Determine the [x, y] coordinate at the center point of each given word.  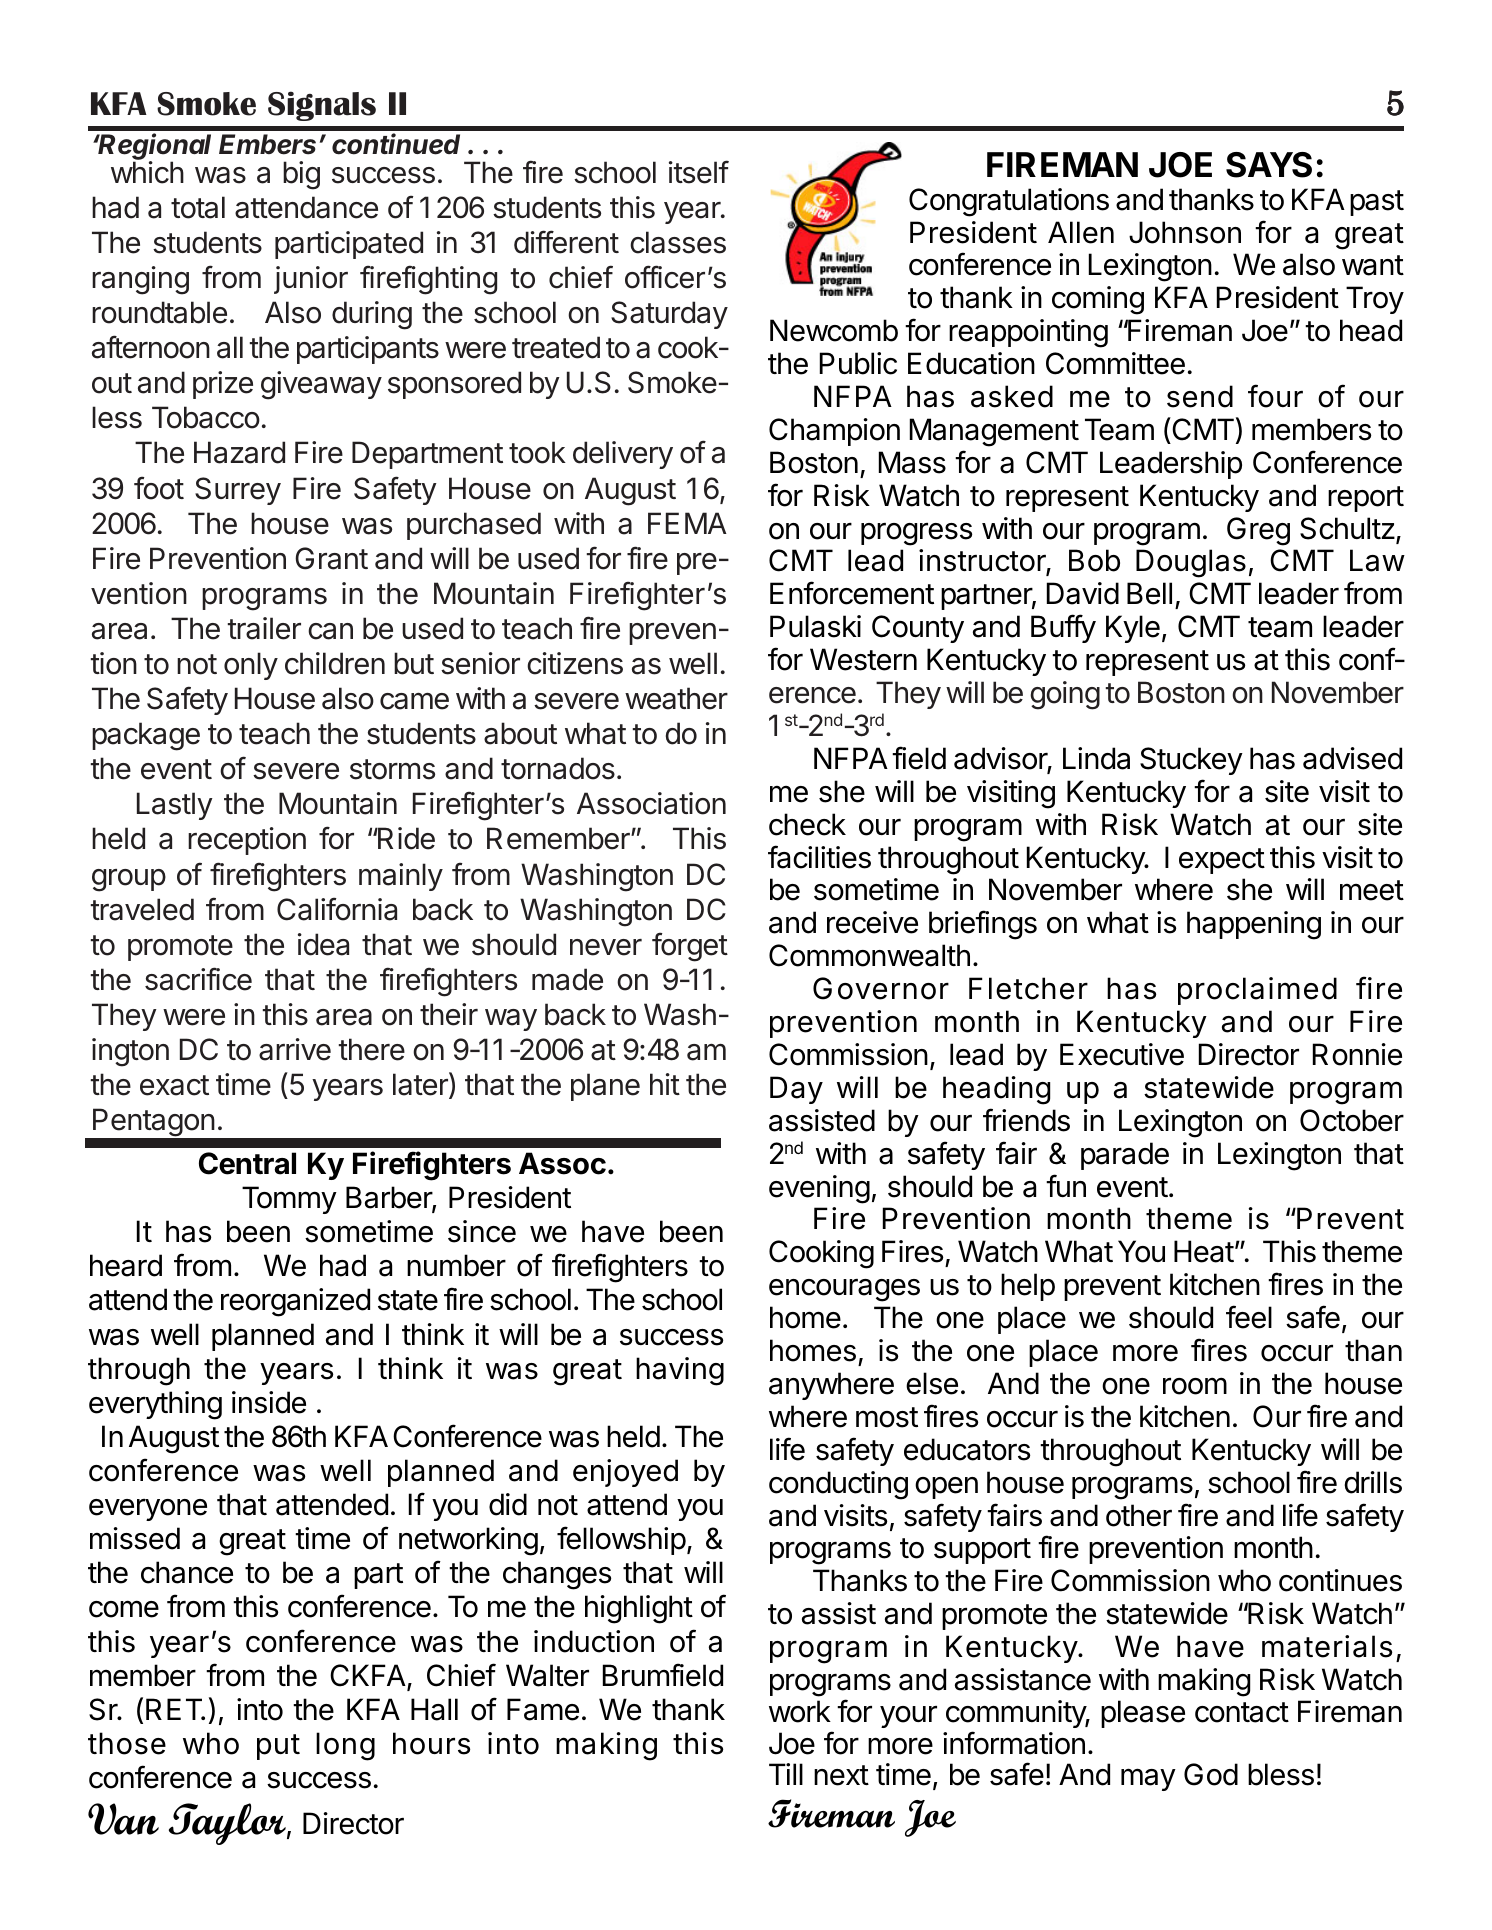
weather [676, 698]
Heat [1204, 1251]
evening [819, 1189]
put [278, 1747]
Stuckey [1191, 761]
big [301, 175]
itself [699, 172]
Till [786, 1774]
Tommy [289, 1200]
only [251, 666]
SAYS [1269, 165]
